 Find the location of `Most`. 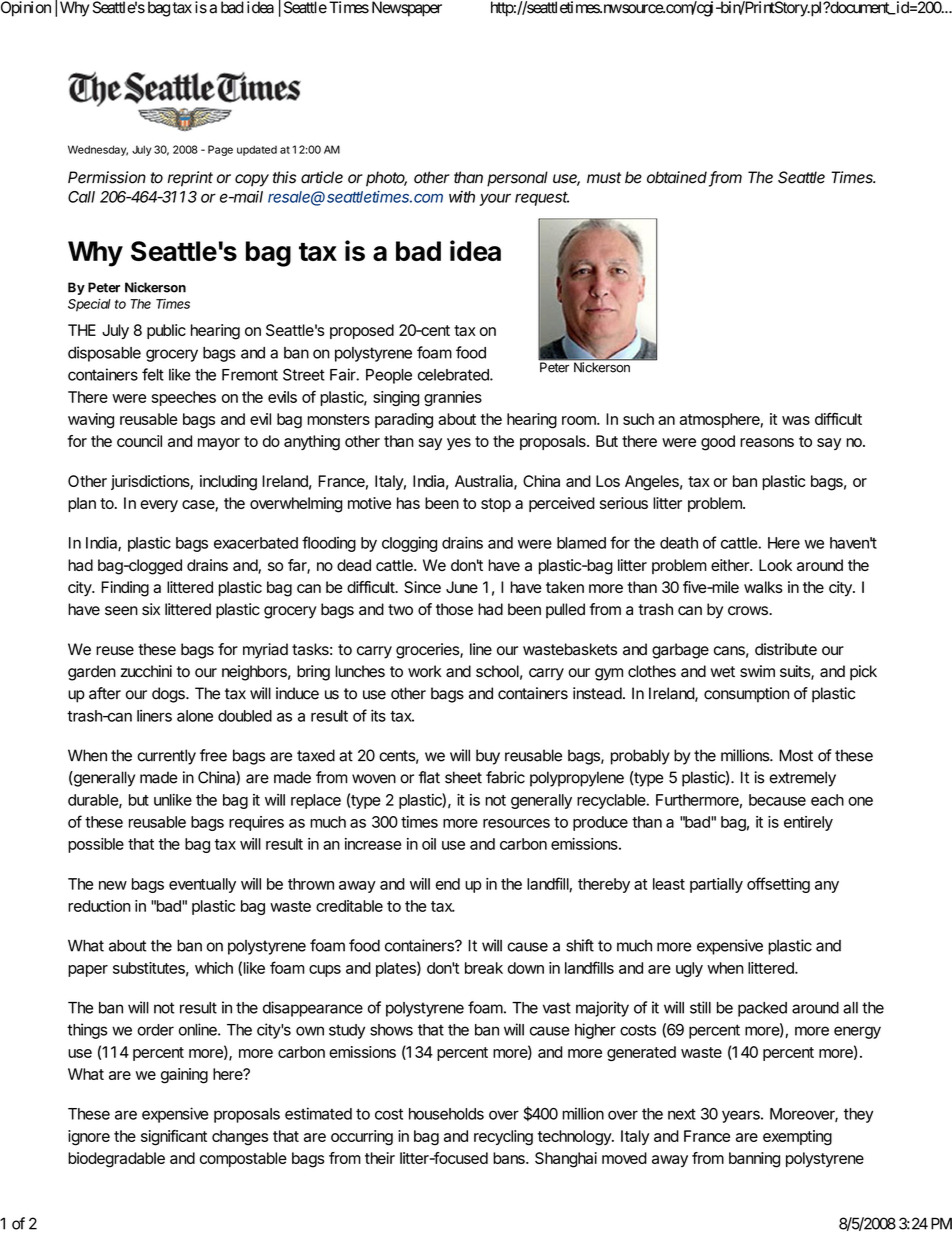

Most is located at coordinates (796, 755).
